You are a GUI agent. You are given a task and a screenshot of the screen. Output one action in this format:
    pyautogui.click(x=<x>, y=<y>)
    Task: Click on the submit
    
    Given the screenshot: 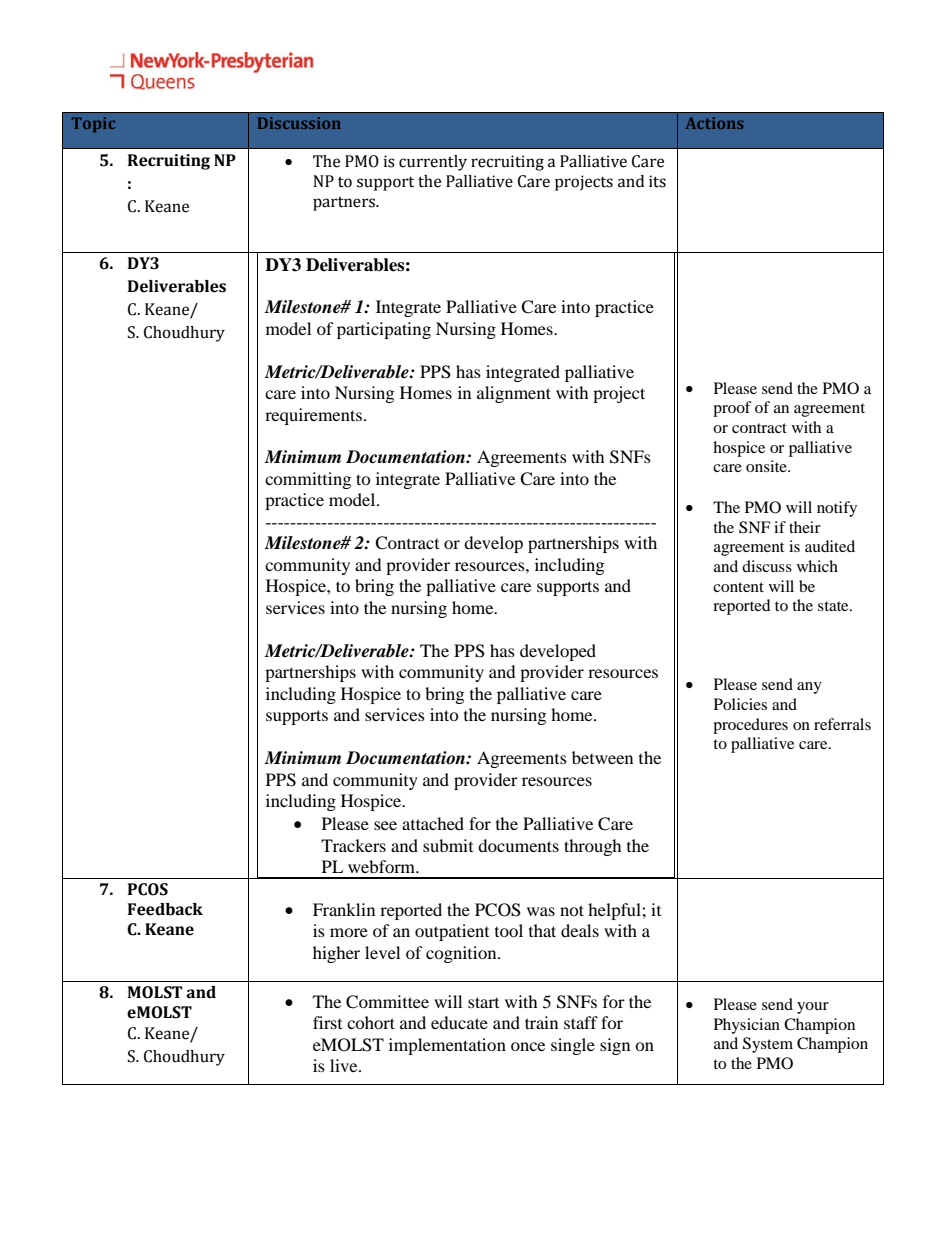 What is the action you would take?
    pyautogui.click(x=448, y=845)
